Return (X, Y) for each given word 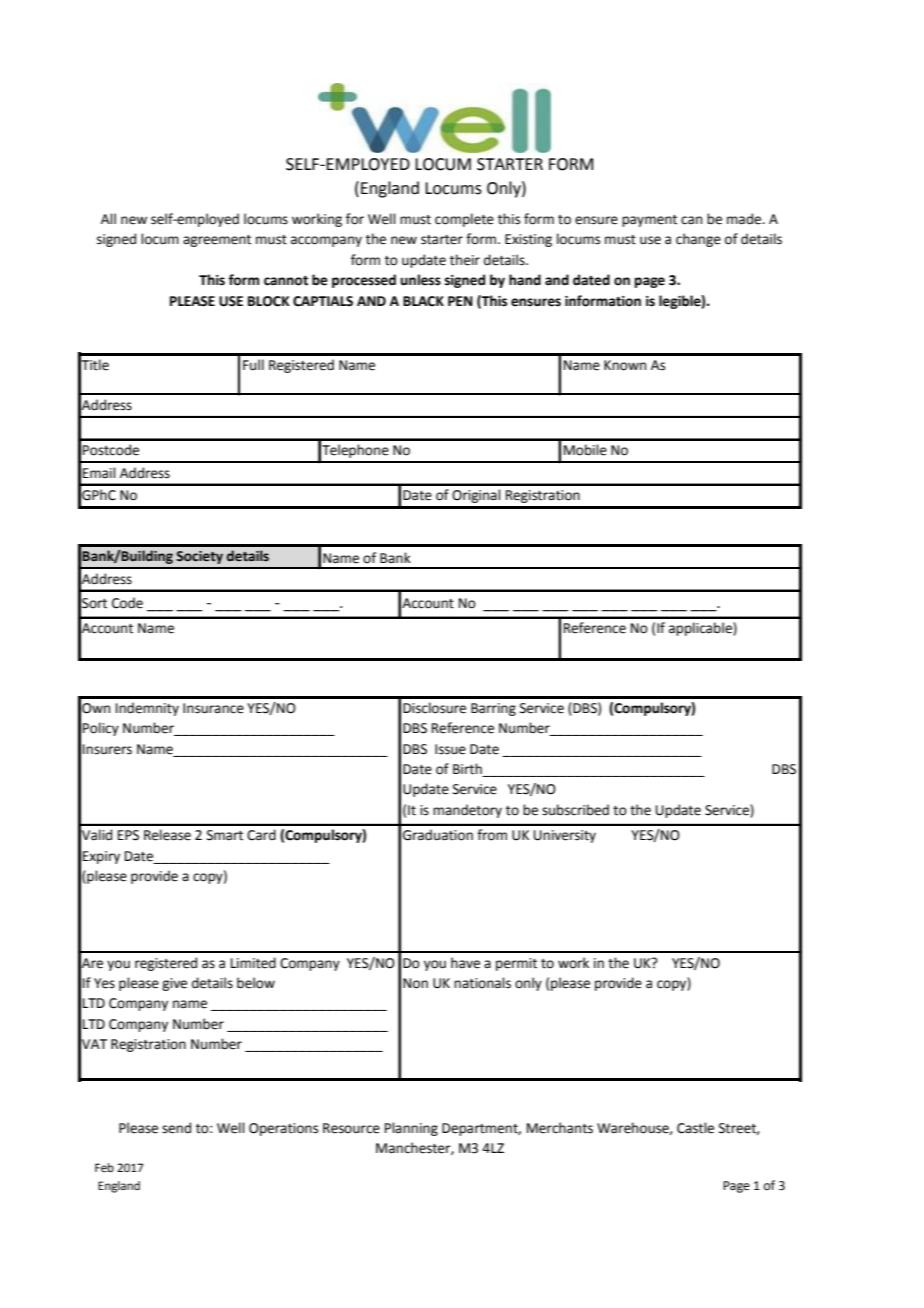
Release (167, 835)
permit (516, 964)
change (698, 240)
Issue (450, 749)
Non (415, 983)
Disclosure (434, 708)
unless (420, 280)
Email (99, 473)
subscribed (575, 810)
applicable (701, 629)
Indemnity (147, 709)
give (174, 984)
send (176, 1128)
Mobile (585, 450)
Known (625, 365)
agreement (217, 241)
